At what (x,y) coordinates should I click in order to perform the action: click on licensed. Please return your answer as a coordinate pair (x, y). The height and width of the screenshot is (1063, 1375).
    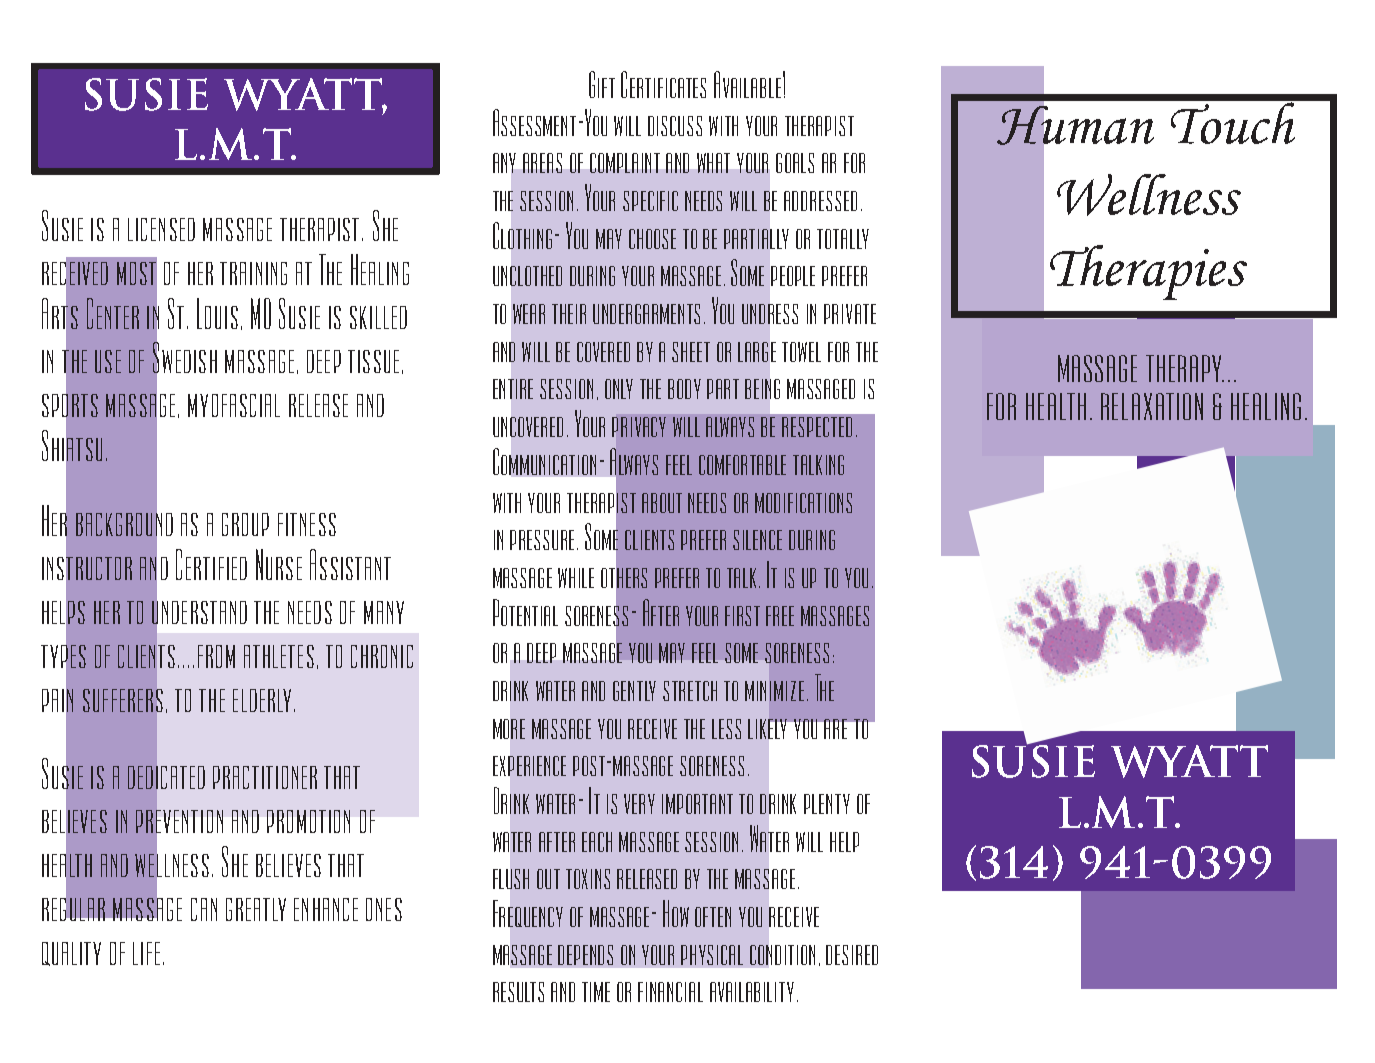
    Looking at the image, I should click on (161, 229).
